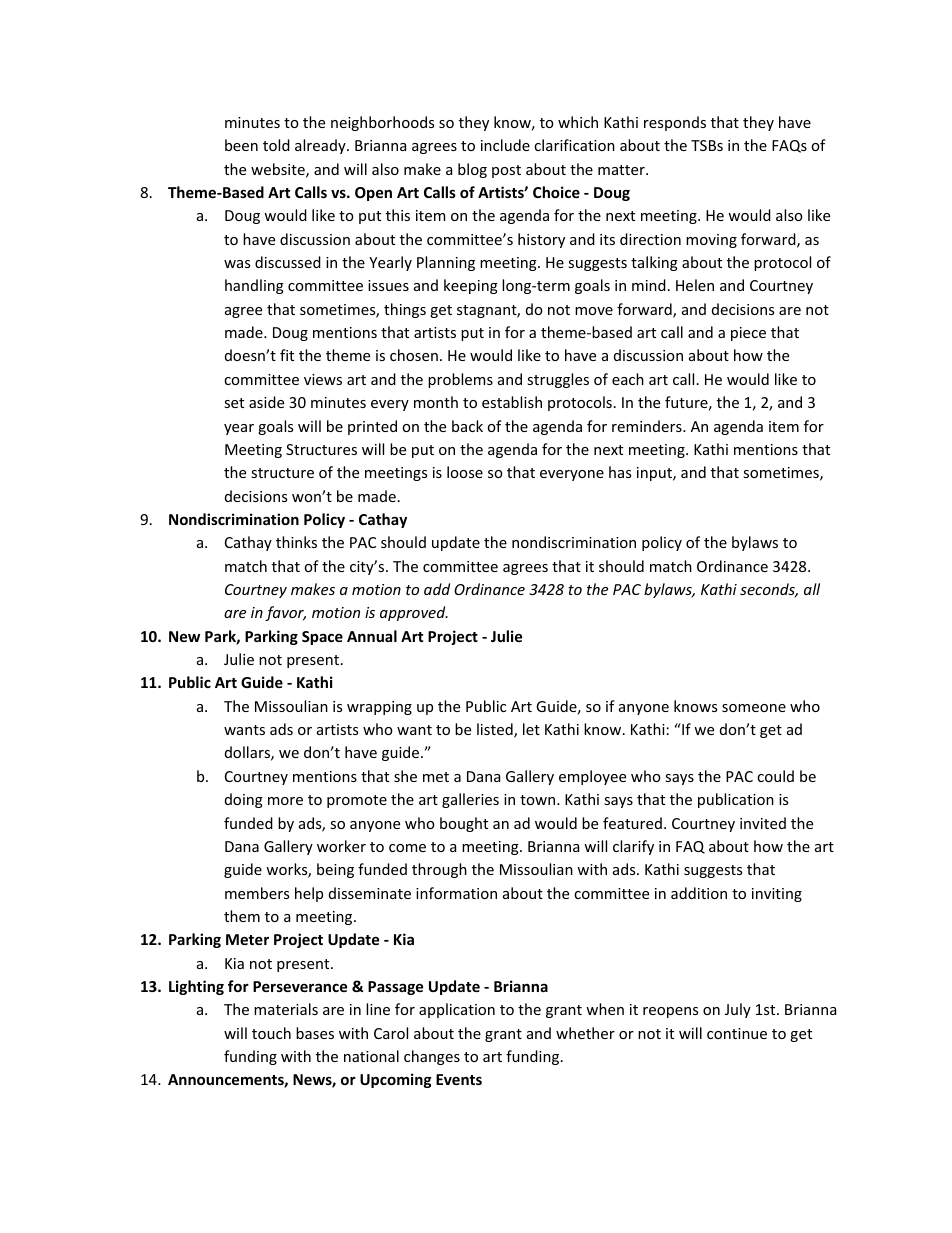 This page has height=1233, width=952. Describe the element at coordinates (276, 145) in the page. I see `told` at that location.
